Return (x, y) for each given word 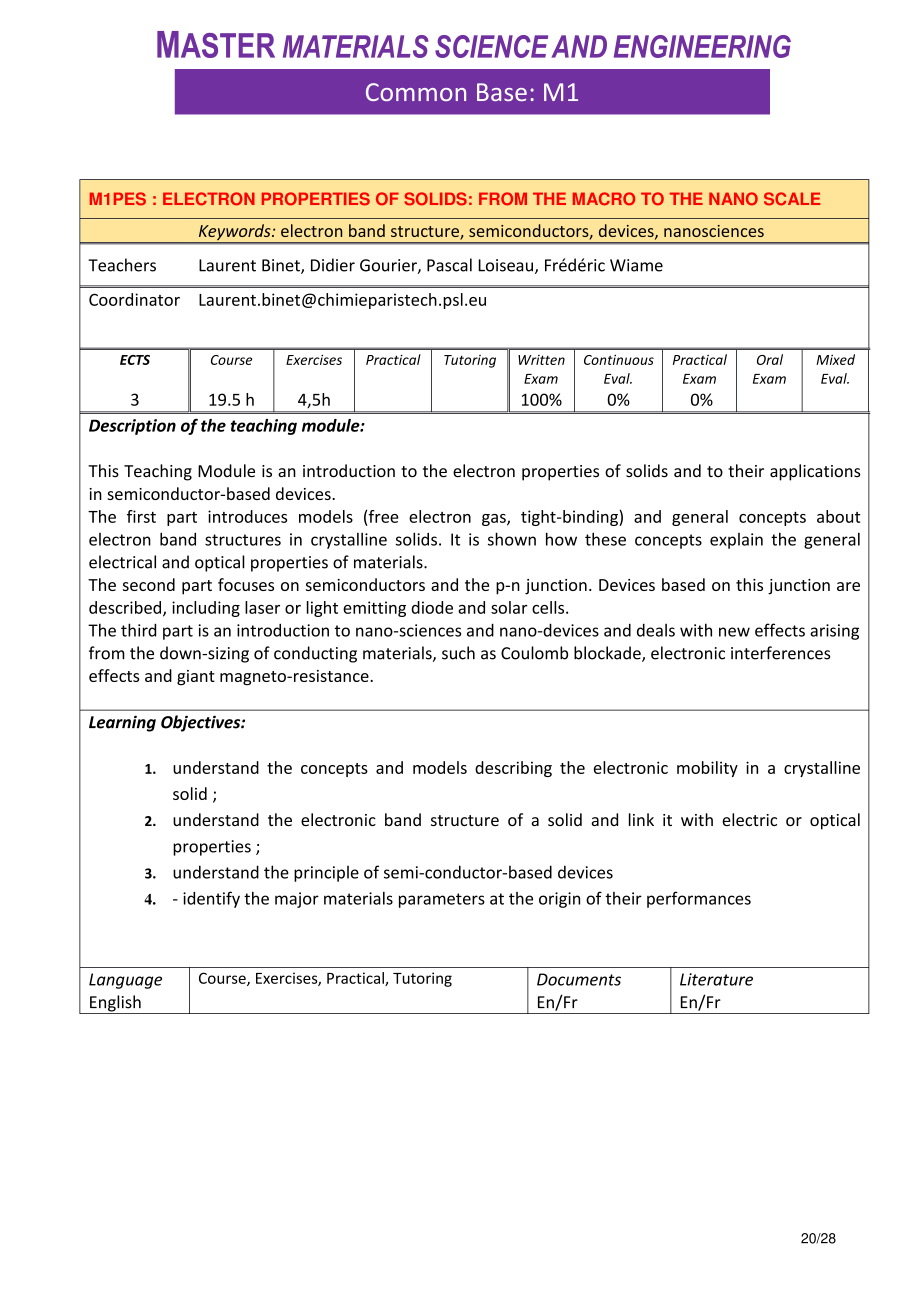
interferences (780, 653)
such (458, 653)
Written (541, 360)
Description (132, 427)
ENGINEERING (702, 46)
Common (416, 92)
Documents (579, 979)
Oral (770, 359)
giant (196, 678)
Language (125, 981)
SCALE (792, 199)
